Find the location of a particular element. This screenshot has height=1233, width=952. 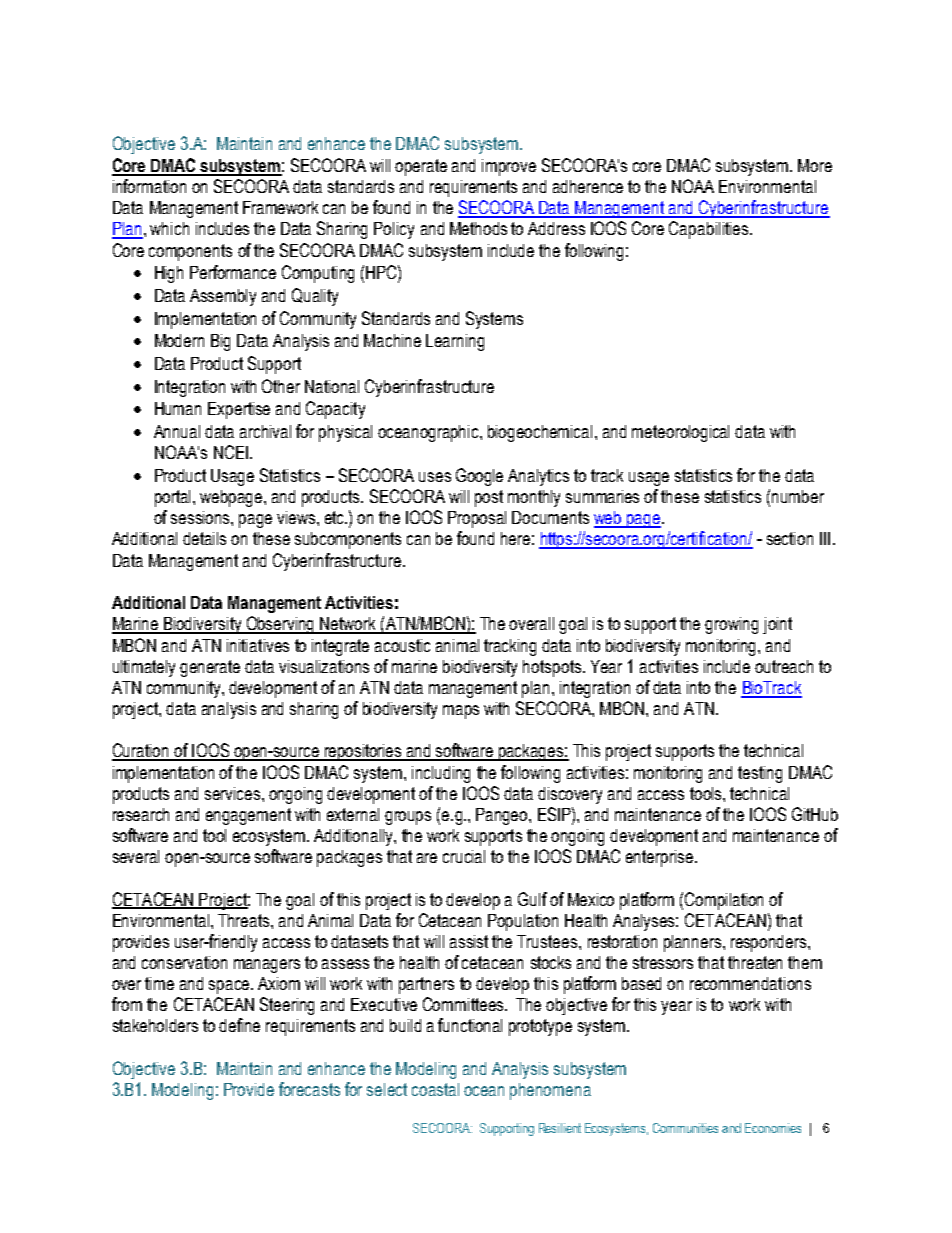

Capabilities is located at coordinates (708, 230).
